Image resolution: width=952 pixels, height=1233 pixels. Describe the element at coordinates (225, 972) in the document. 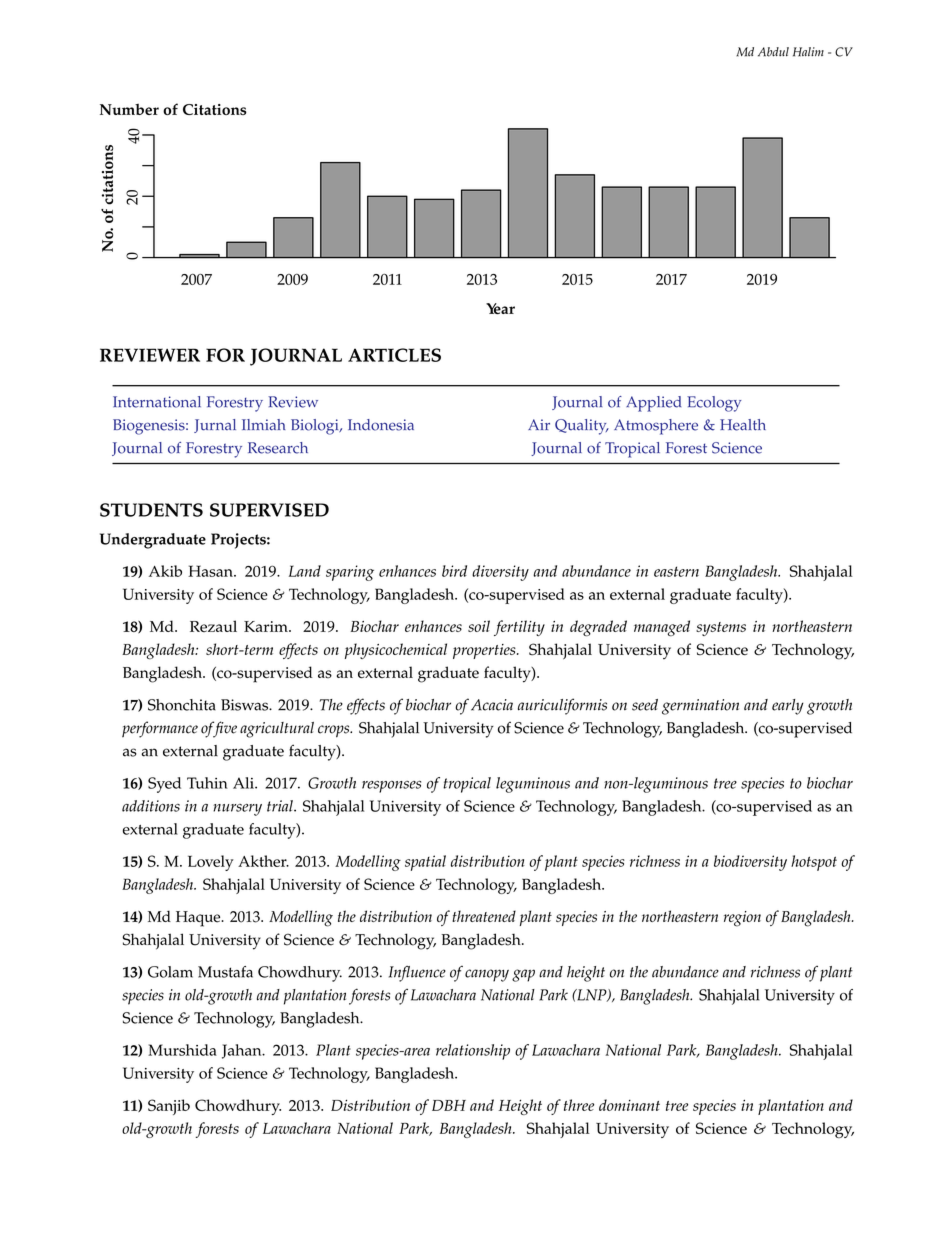

I see `Mustafa` at that location.
